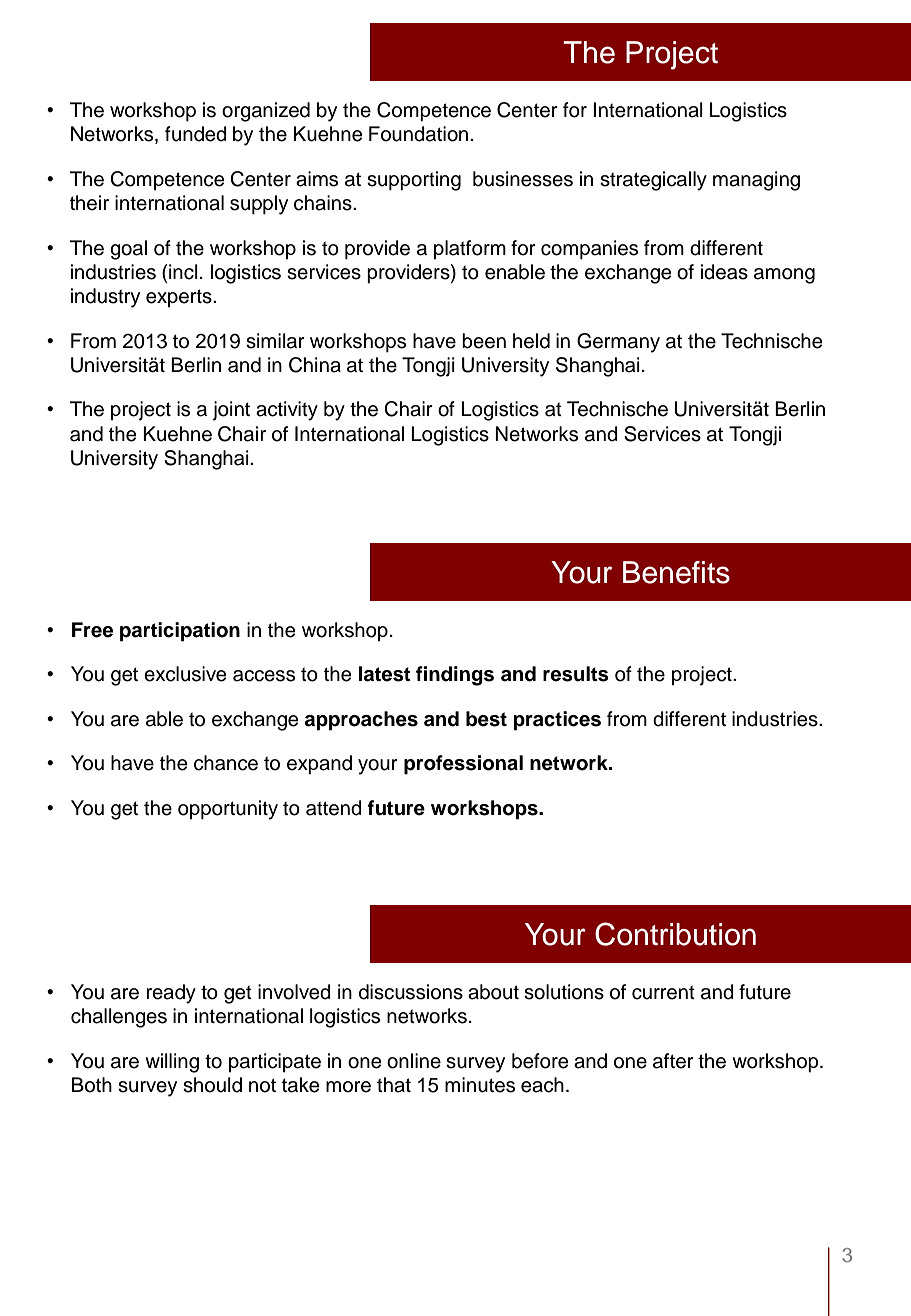 This image has width=911, height=1316. I want to click on joint, so click(231, 411).
